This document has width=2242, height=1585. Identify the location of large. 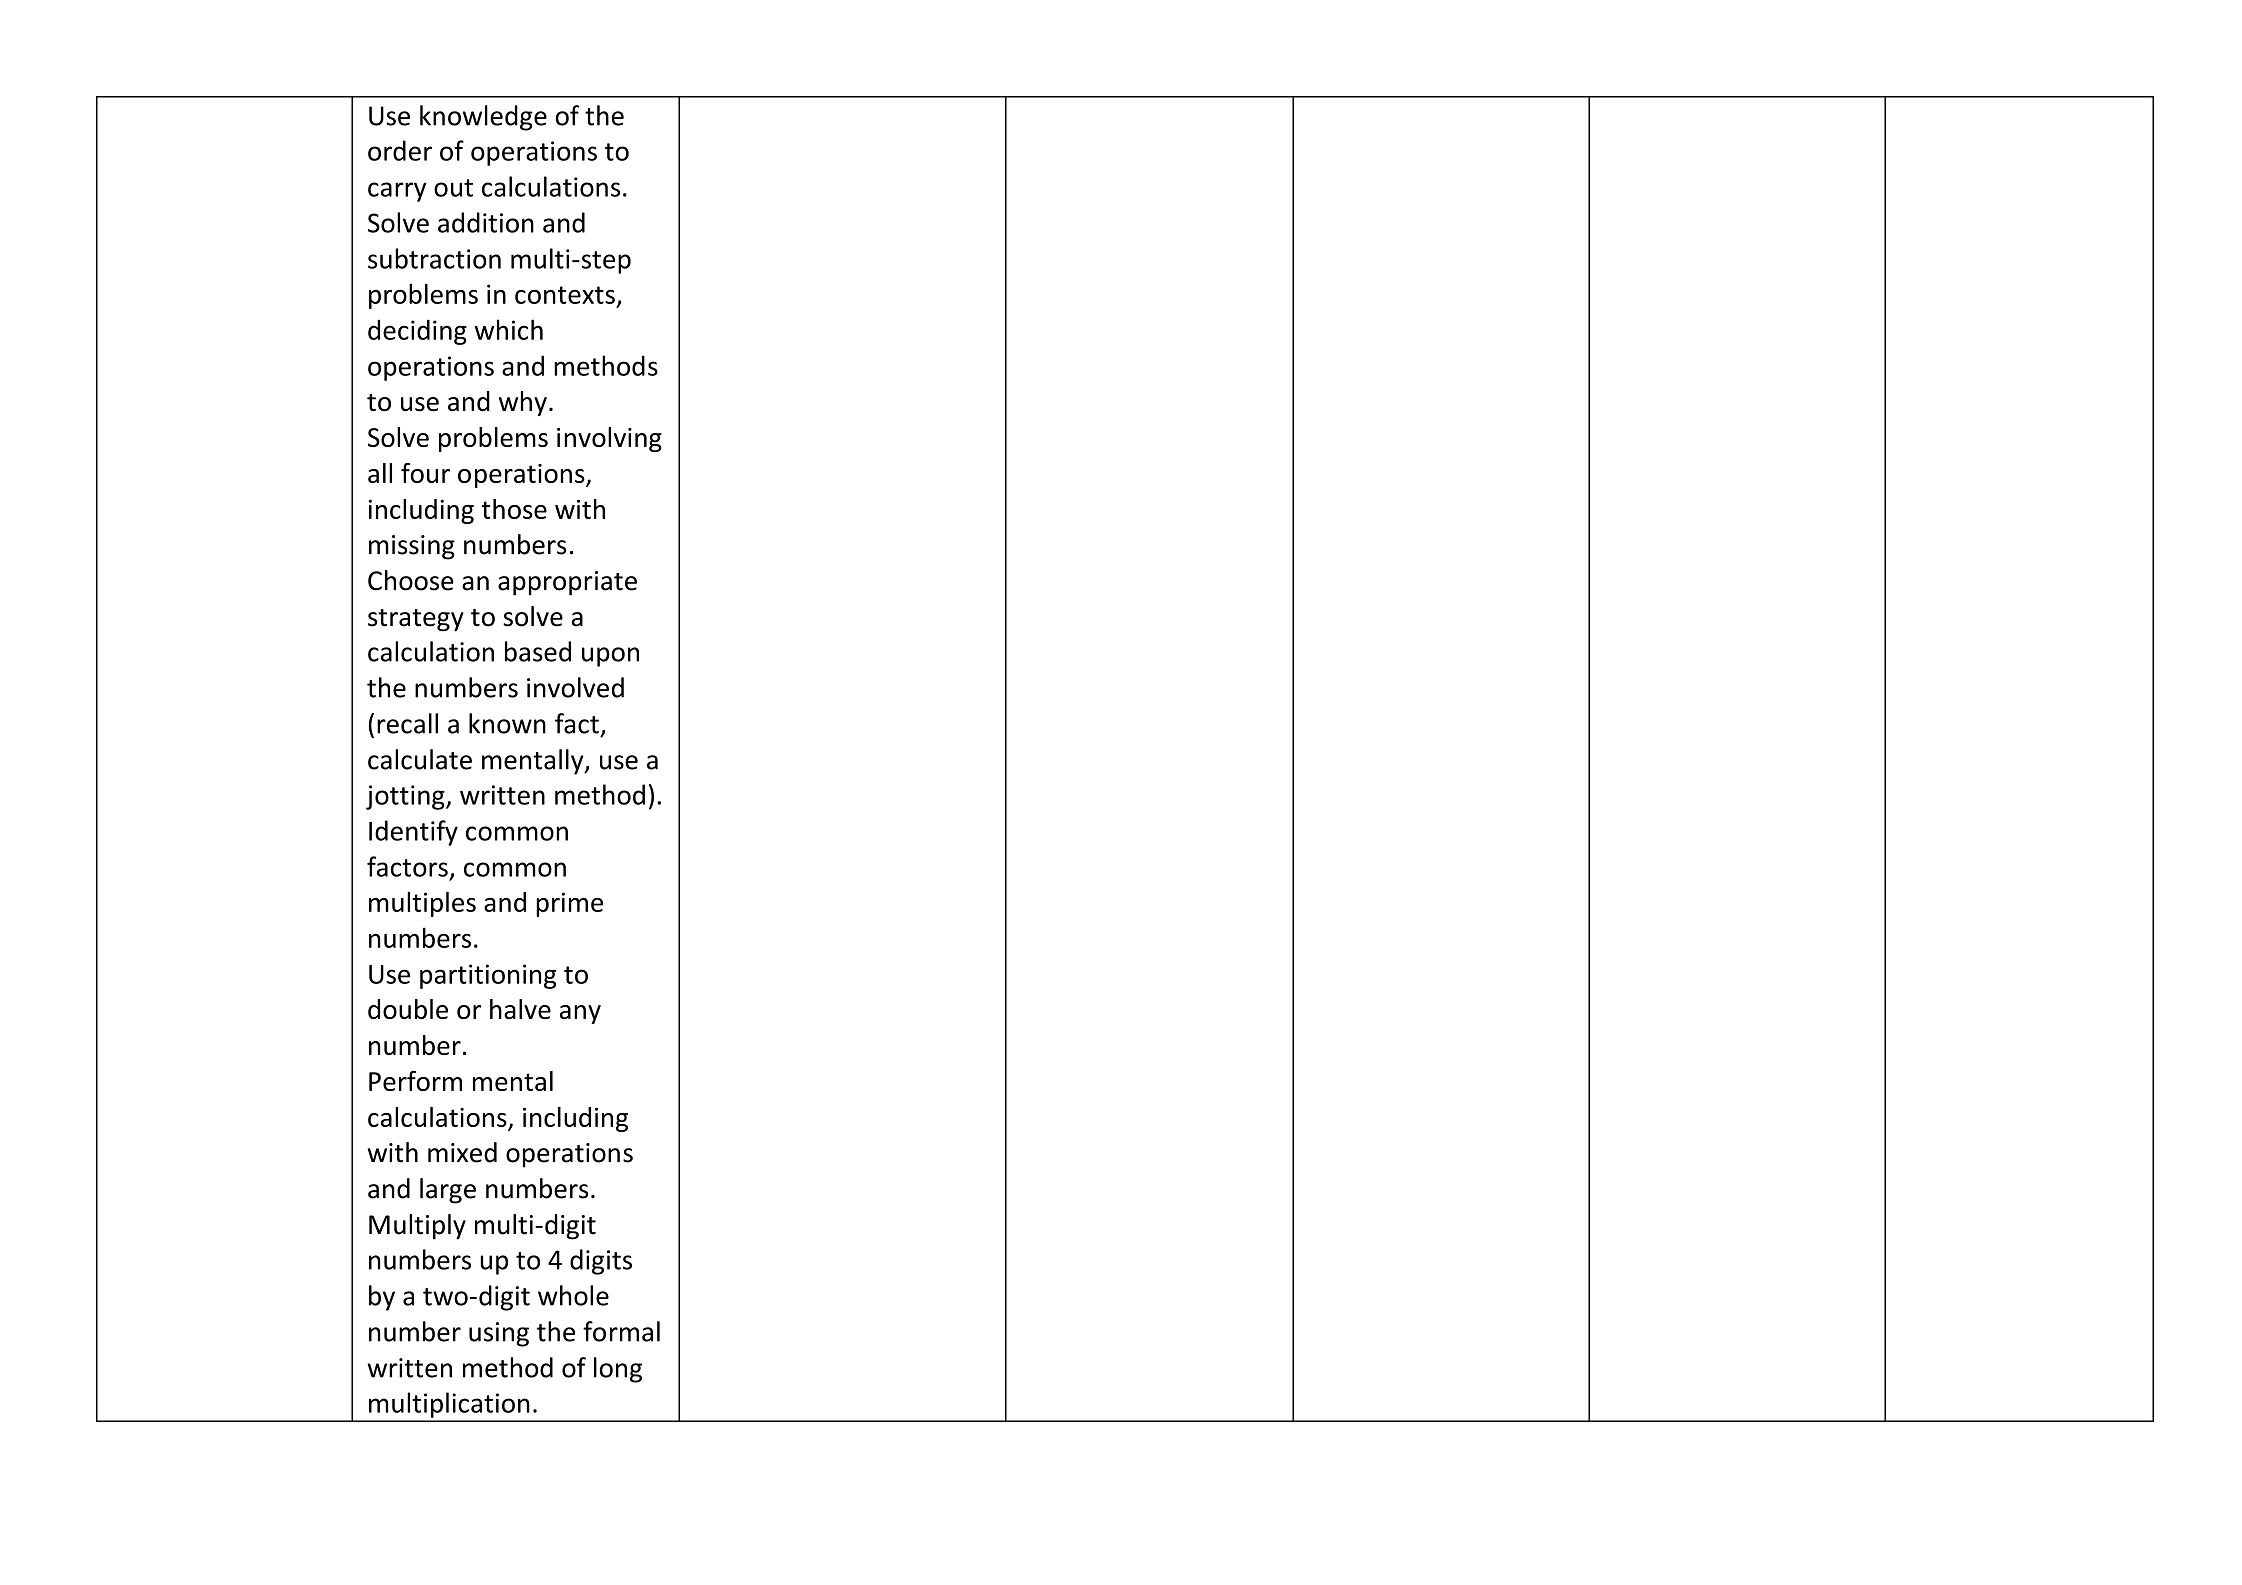
(448, 1191).
